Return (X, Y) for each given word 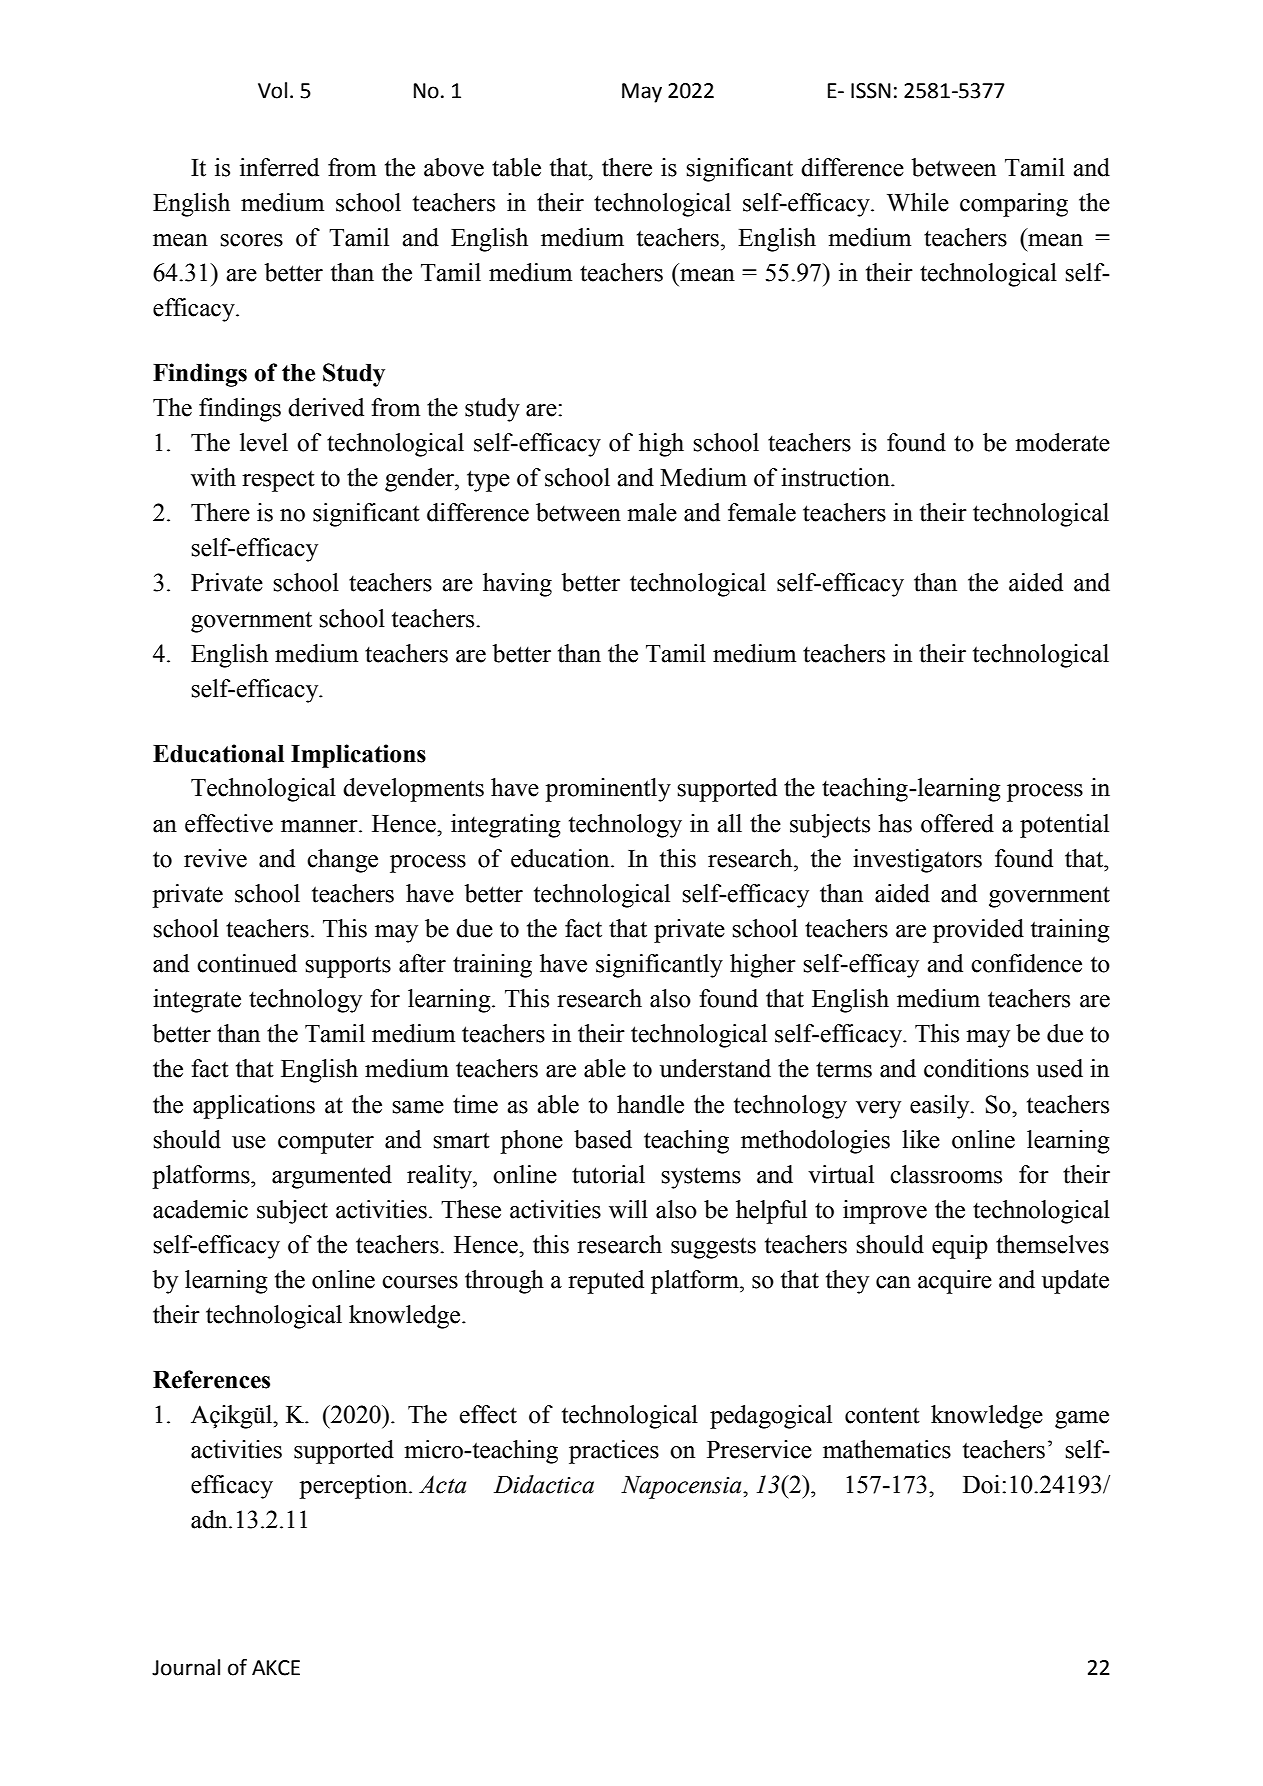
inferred (279, 167)
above (454, 167)
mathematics (887, 1449)
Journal (186, 1667)
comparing (1014, 205)
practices (614, 1452)
